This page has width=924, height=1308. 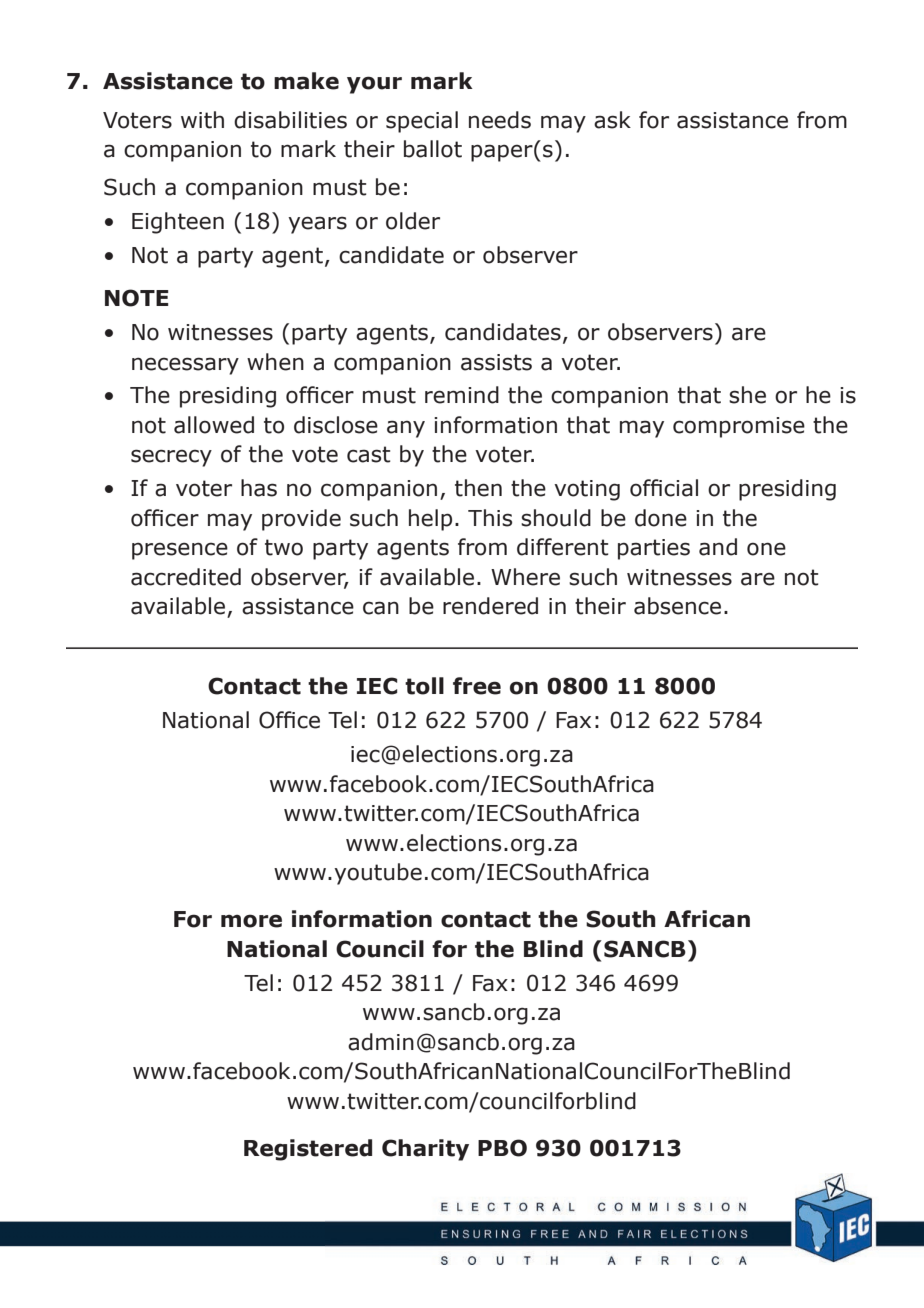 What do you see at coordinates (424, 686) in the page?
I see `toll` at bounding box center [424, 686].
